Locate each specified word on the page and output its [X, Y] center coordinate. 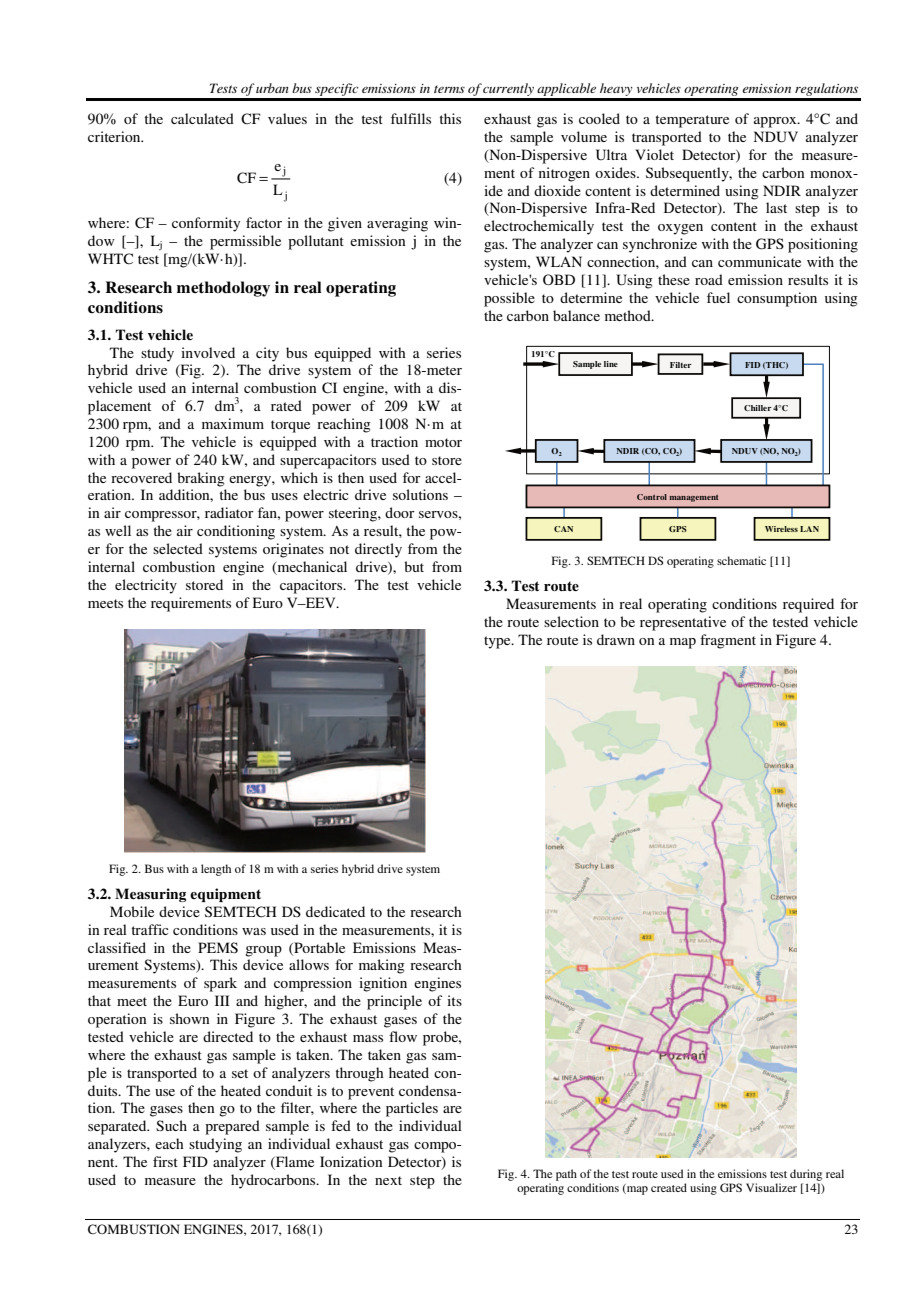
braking [201, 479]
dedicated [335, 911]
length [216, 870]
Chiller [758, 408]
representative [683, 623]
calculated [202, 118]
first [165, 1161]
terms [449, 89]
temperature [692, 121]
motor [443, 442]
